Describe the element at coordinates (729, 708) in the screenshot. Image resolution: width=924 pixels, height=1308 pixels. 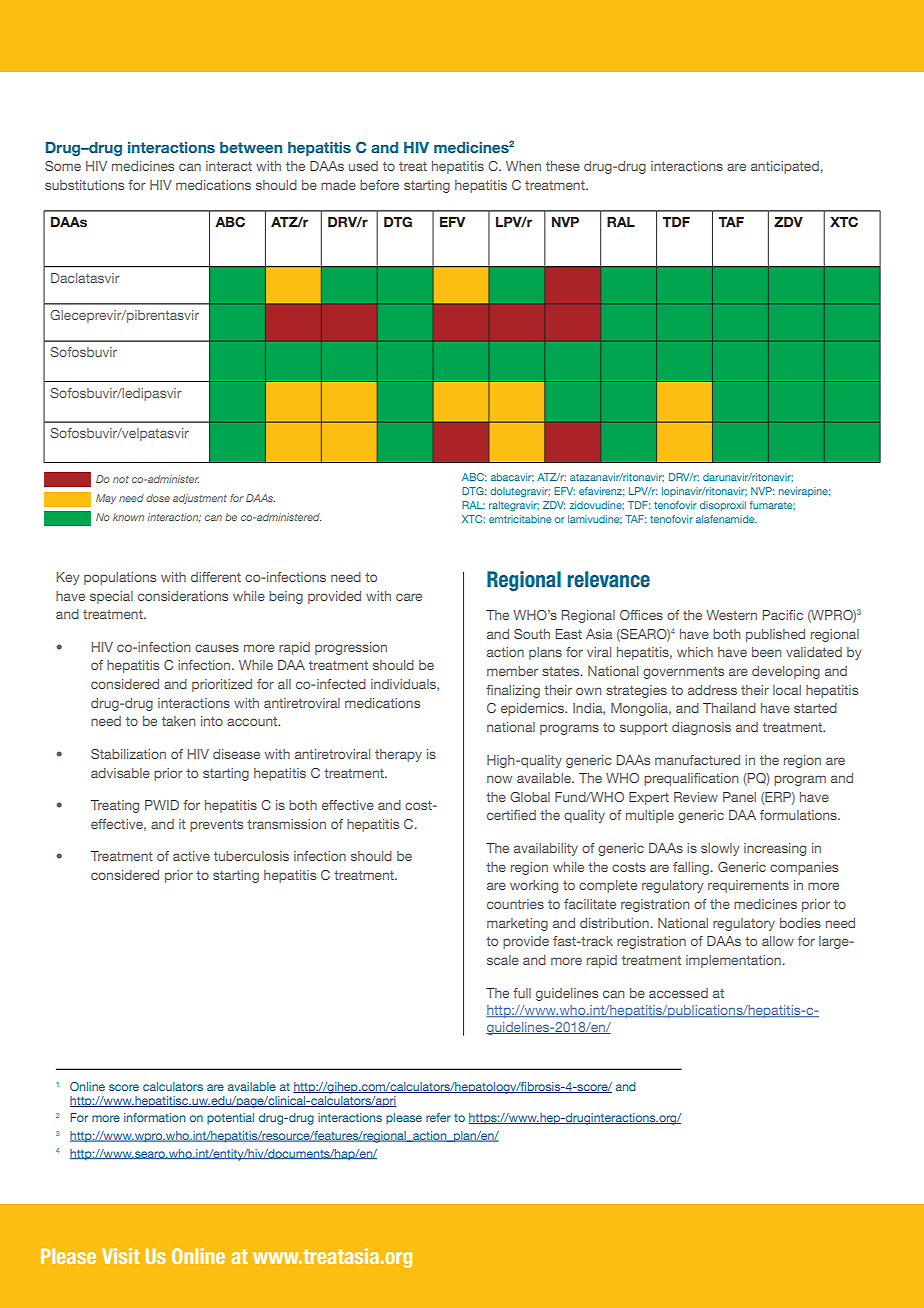
I see `Thailand` at that location.
